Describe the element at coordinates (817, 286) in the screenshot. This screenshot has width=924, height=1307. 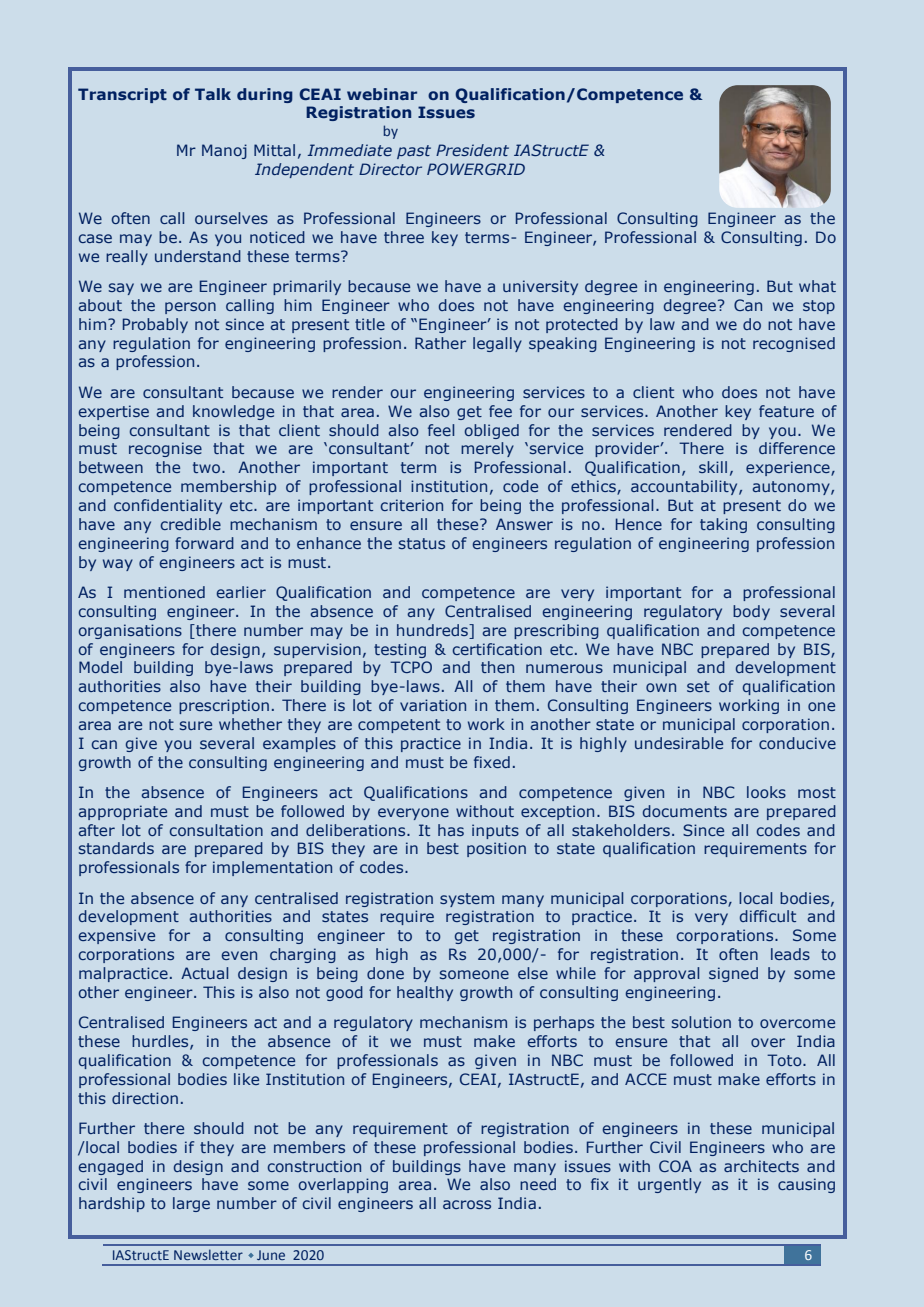
I see `what` at that location.
